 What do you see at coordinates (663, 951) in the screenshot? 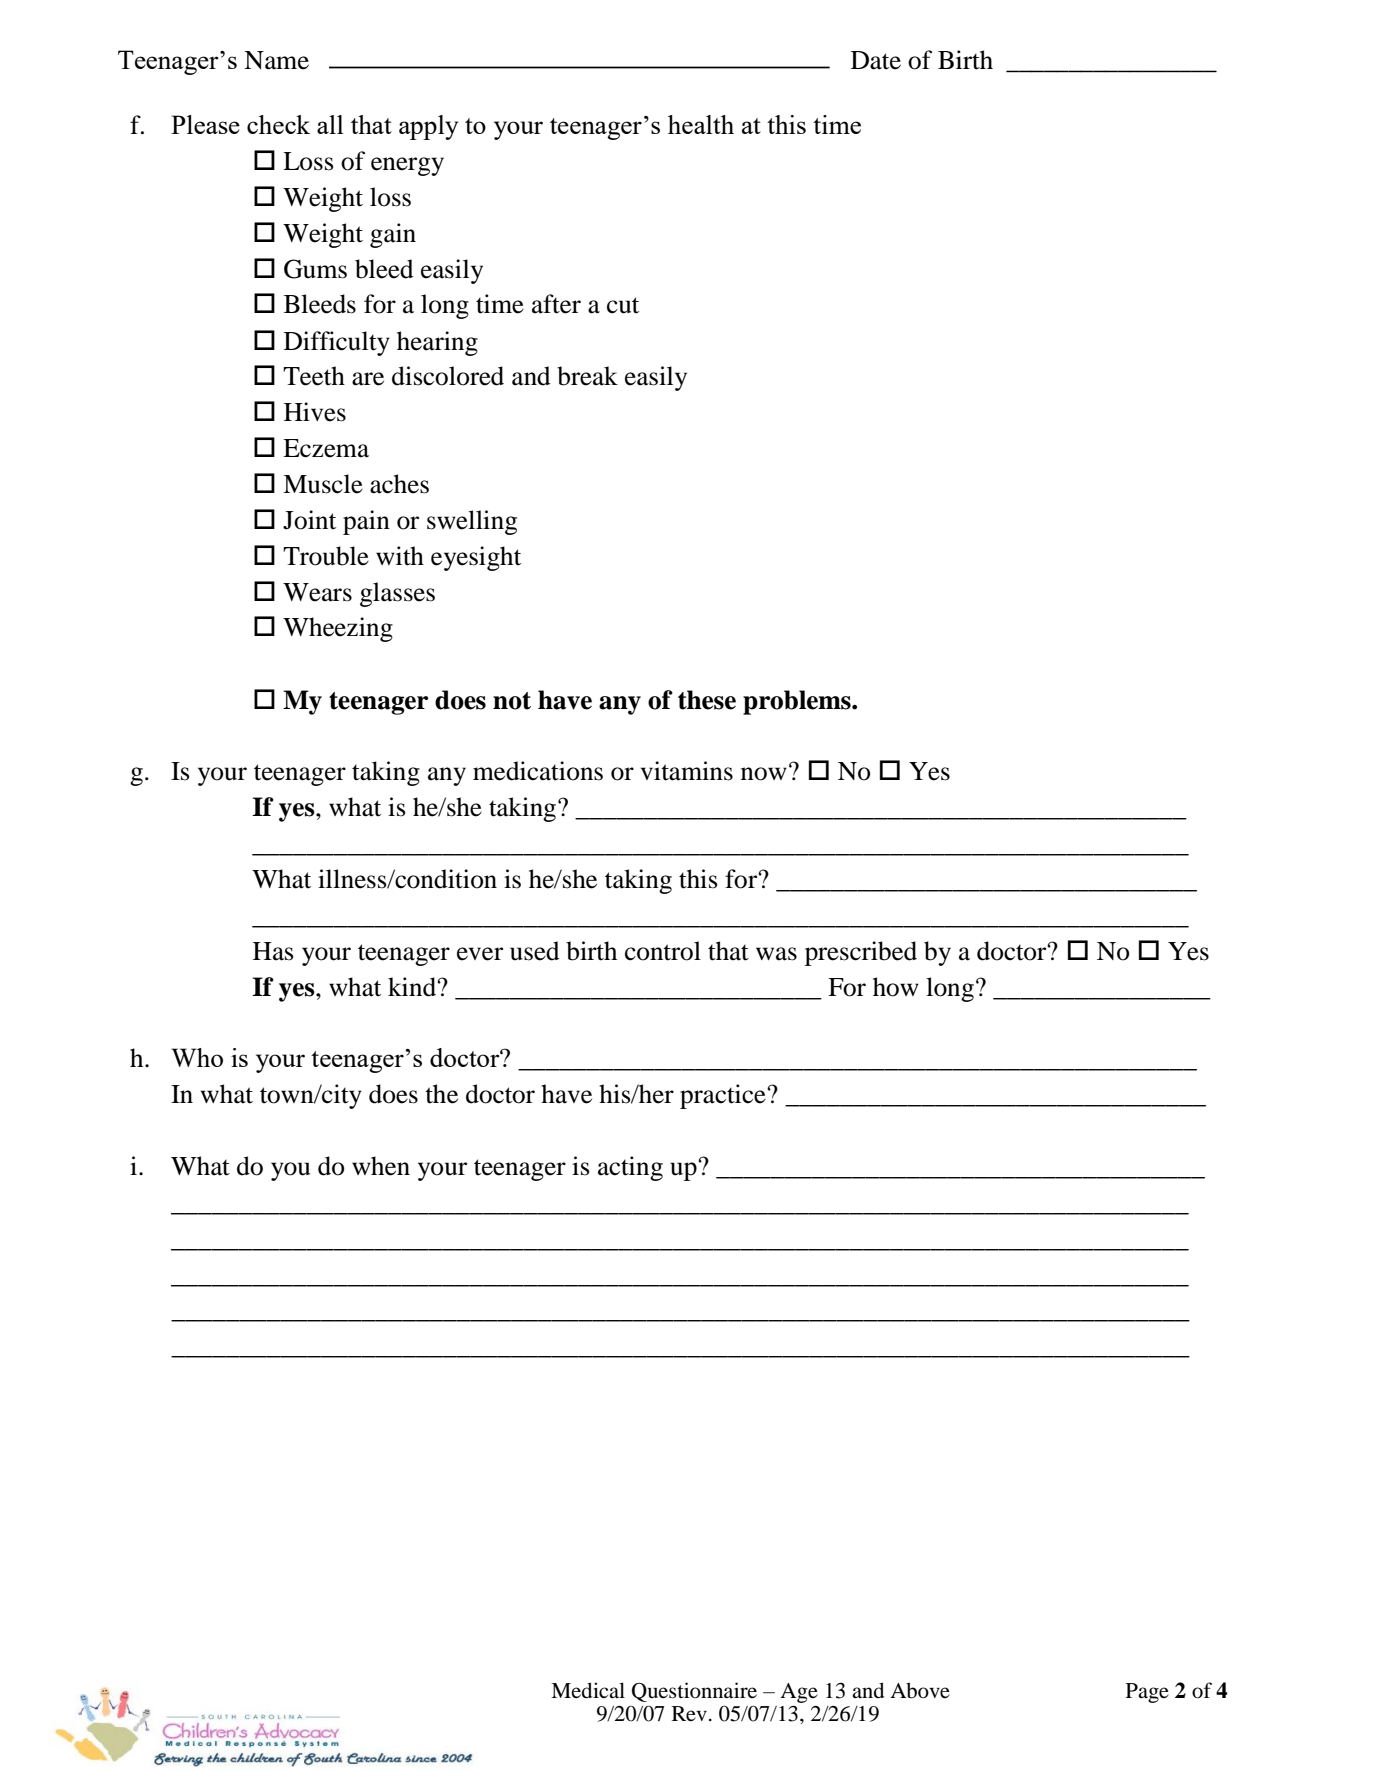
I see `control` at bounding box center [663, 951].
